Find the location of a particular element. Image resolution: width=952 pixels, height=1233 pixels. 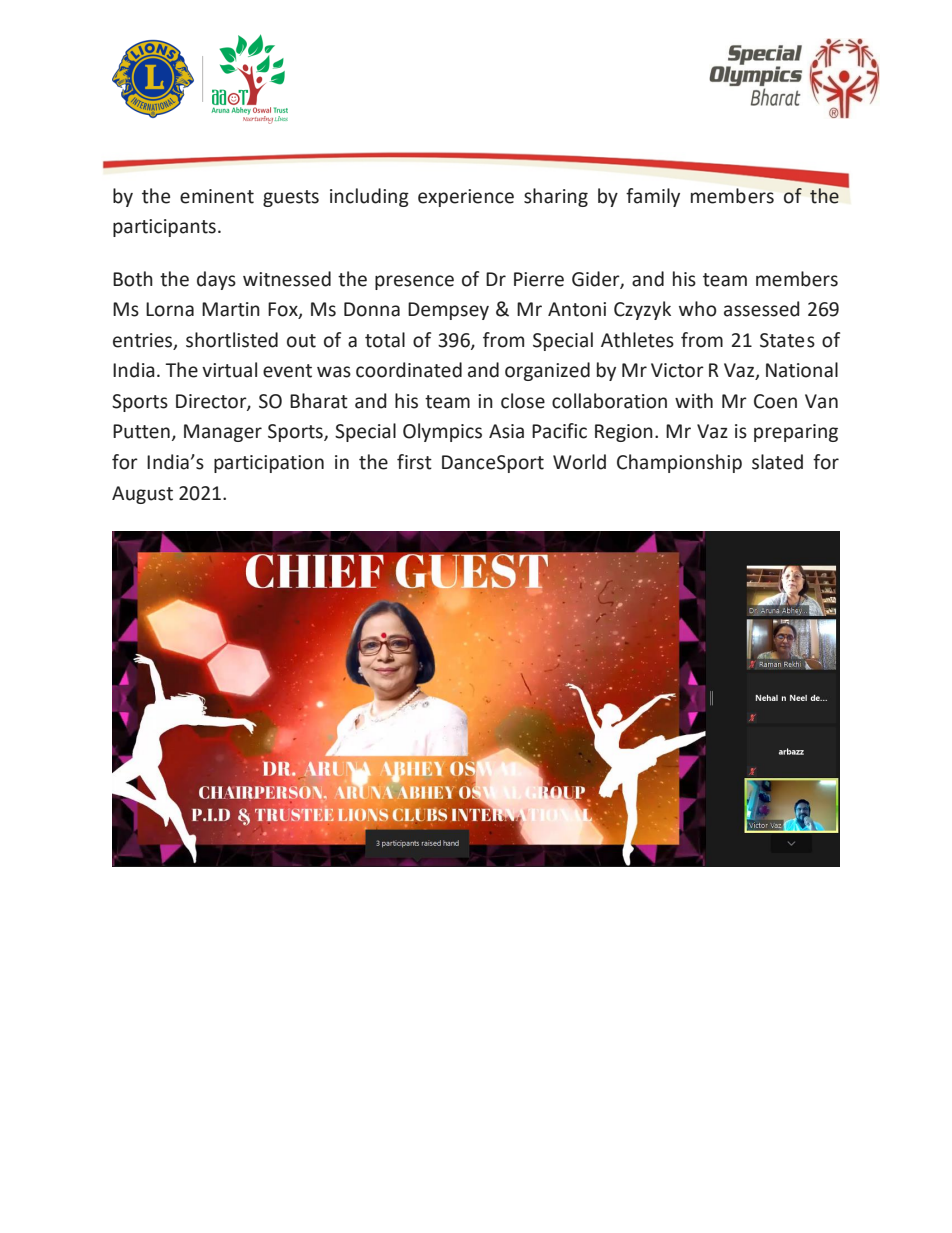

August is located at coordinates (142, 495).
